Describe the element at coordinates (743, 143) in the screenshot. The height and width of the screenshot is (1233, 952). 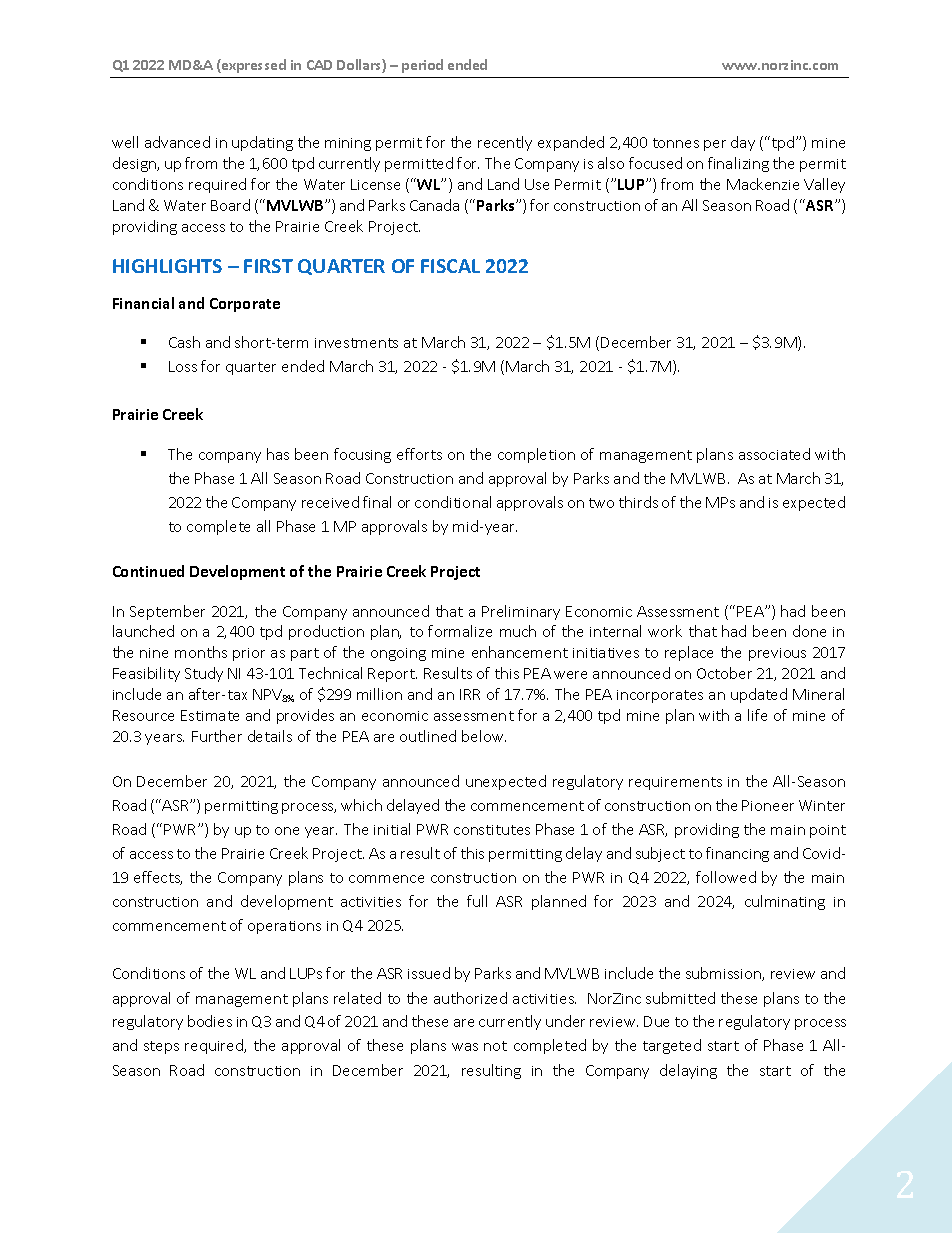
I see `day` at that location.
